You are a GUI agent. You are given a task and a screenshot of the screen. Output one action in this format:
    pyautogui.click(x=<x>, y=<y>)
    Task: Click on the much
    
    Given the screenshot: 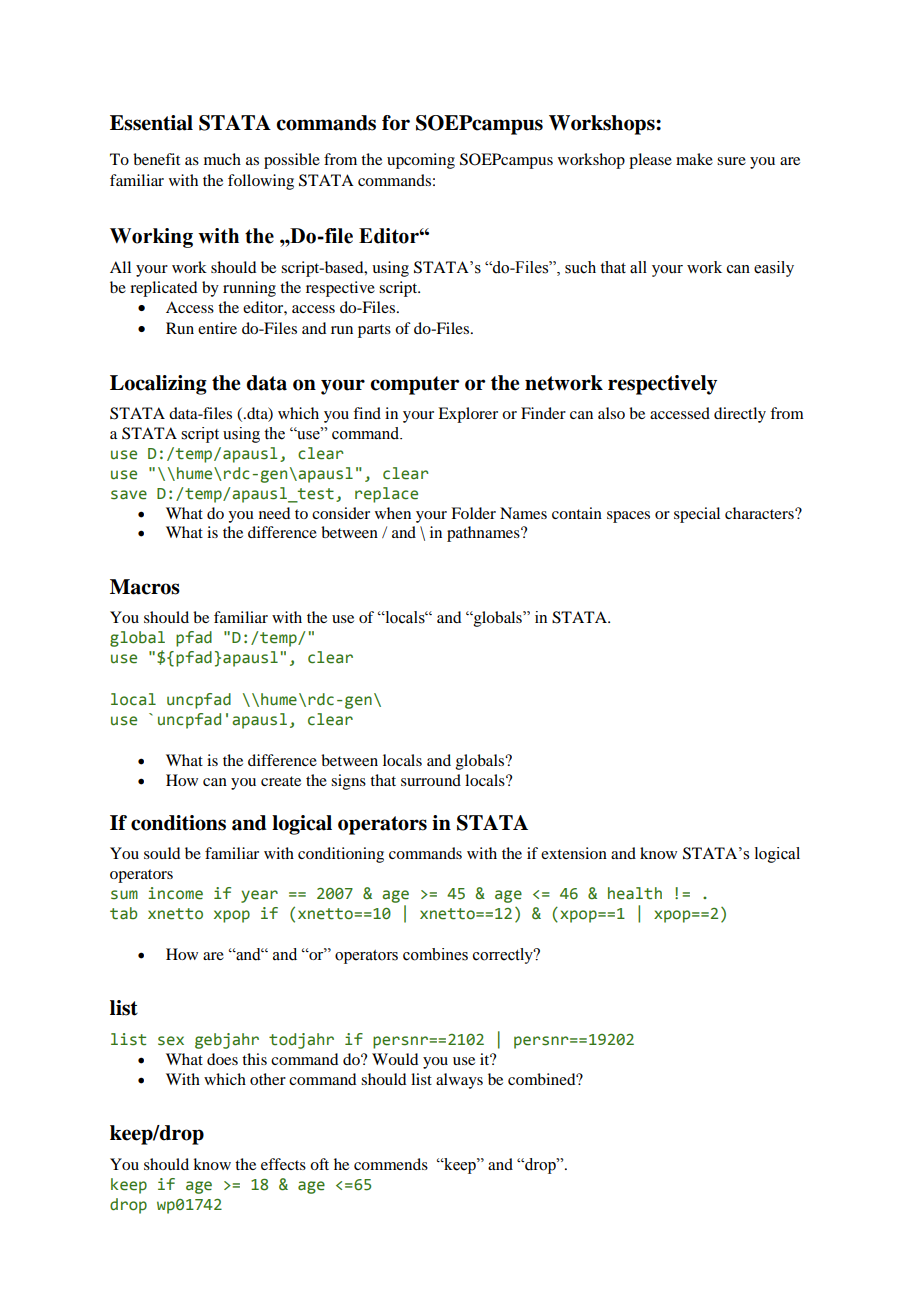 What is the action you would take?
    pyautogui.click(x=222, y=159)
